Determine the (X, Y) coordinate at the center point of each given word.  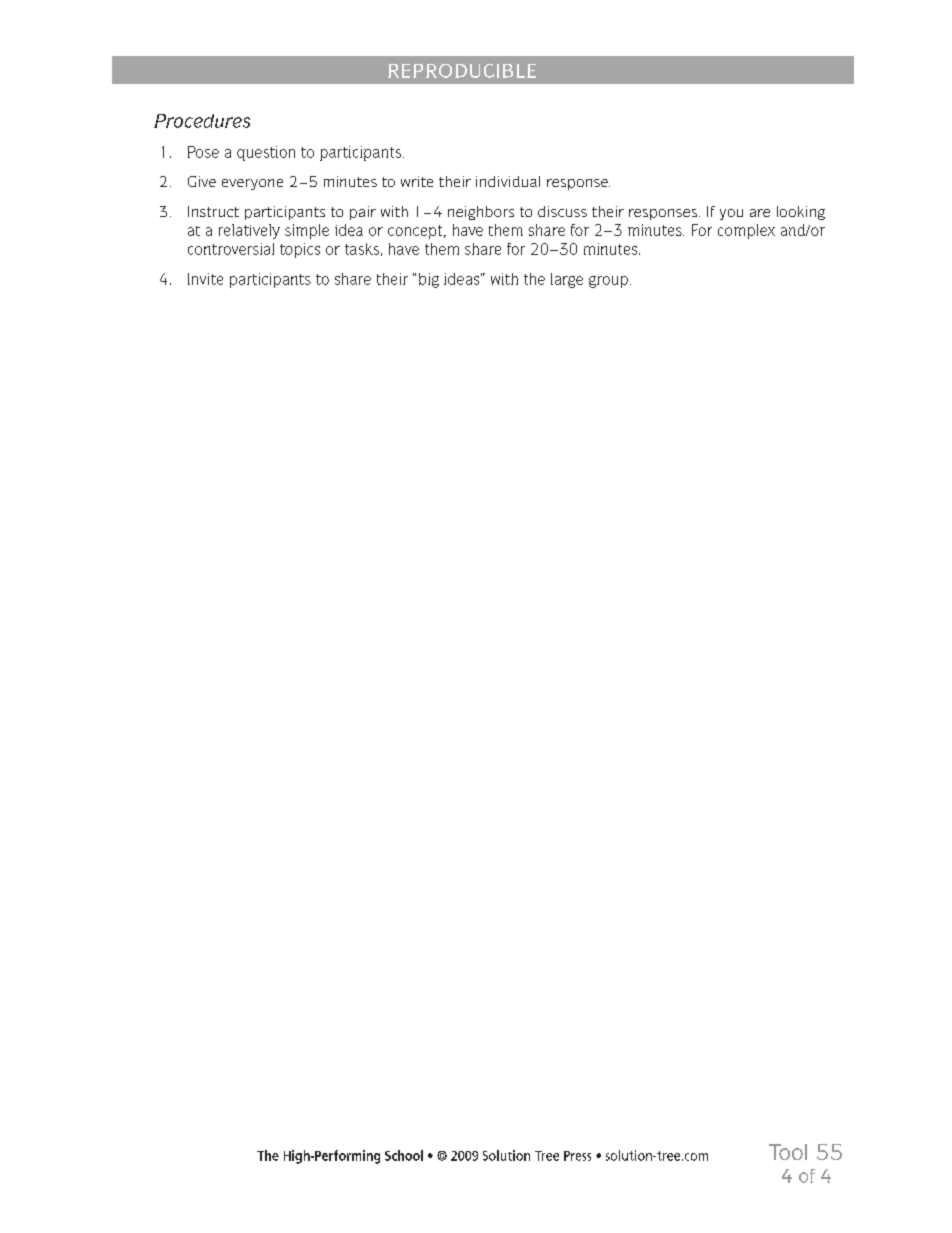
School (404, 1155)
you (731, 214)
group (608, 282)
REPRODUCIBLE (462, 71)
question (266, 153)
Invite (205, 279)
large (567, 280)
